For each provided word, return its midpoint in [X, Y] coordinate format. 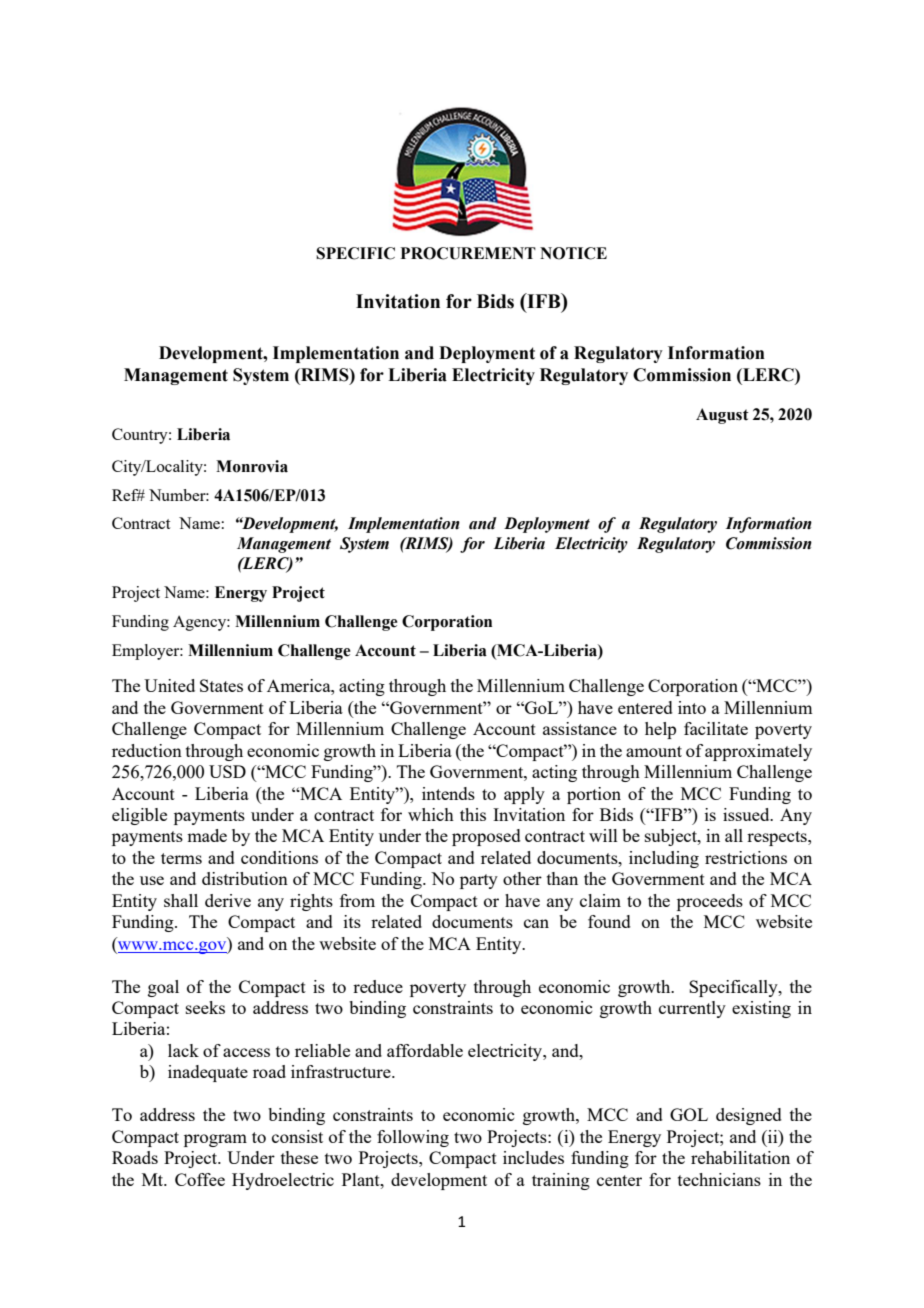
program [215, 1140]
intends [448, 793]
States [221, 685]
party [479, 881]
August [722, 416]
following [413, 1138]
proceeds [710, 902]
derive [228, 900]
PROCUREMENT [468, 253]
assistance [580, 728]
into [692, 707]
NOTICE [573, 253]
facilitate [716, 728]
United [169, 685]
